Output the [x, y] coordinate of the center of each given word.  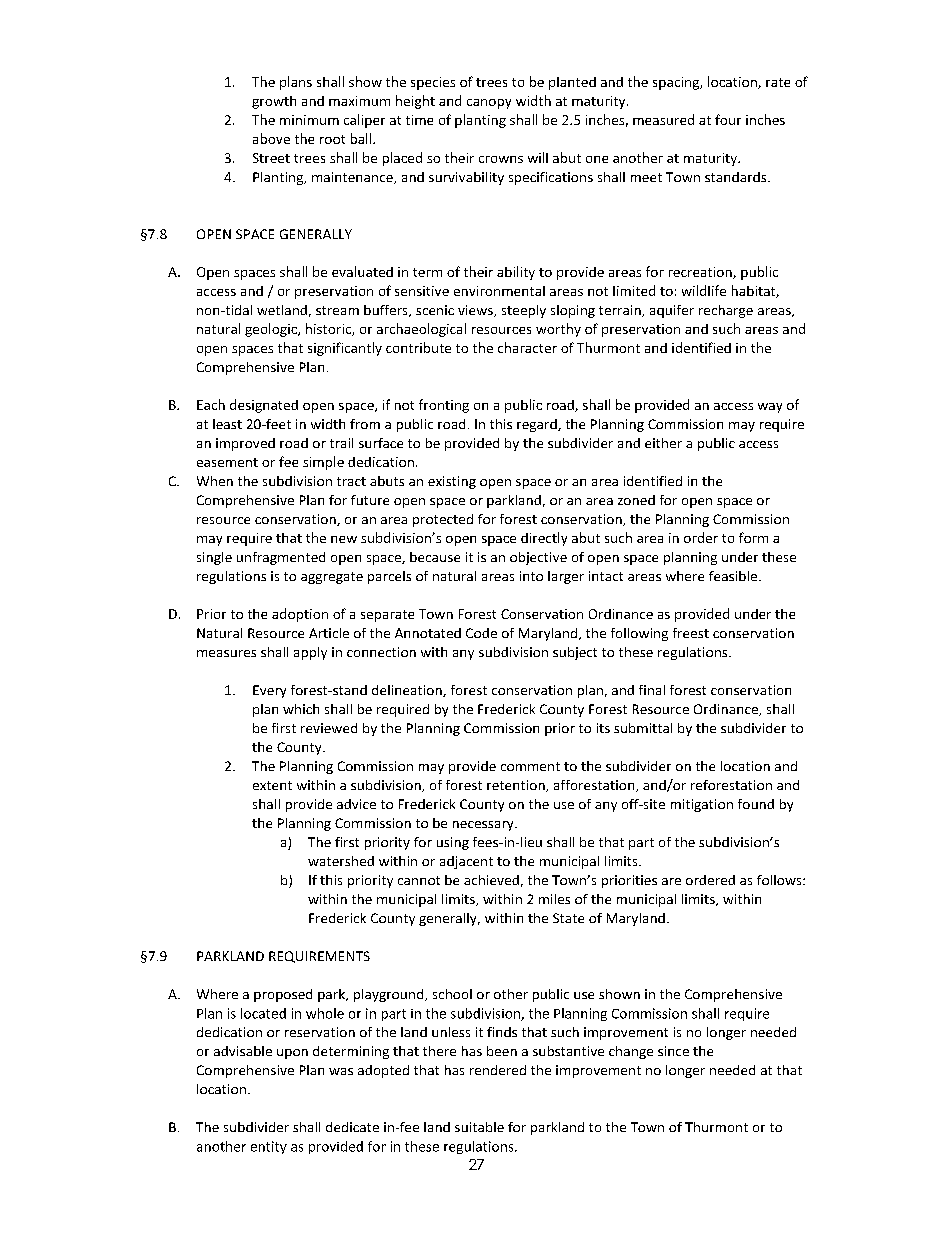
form [753, 537]
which [301, 709]
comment [530, 766]
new [344, 539]
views [476, 311]
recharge [726, 311]
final [652, 690]
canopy [489, 104]
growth [274, 102]
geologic [272, 330]
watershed [341, 861]
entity [269, 1147]
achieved [491, 880]
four [728, 119]
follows [780, 880]
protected [443, 520]
